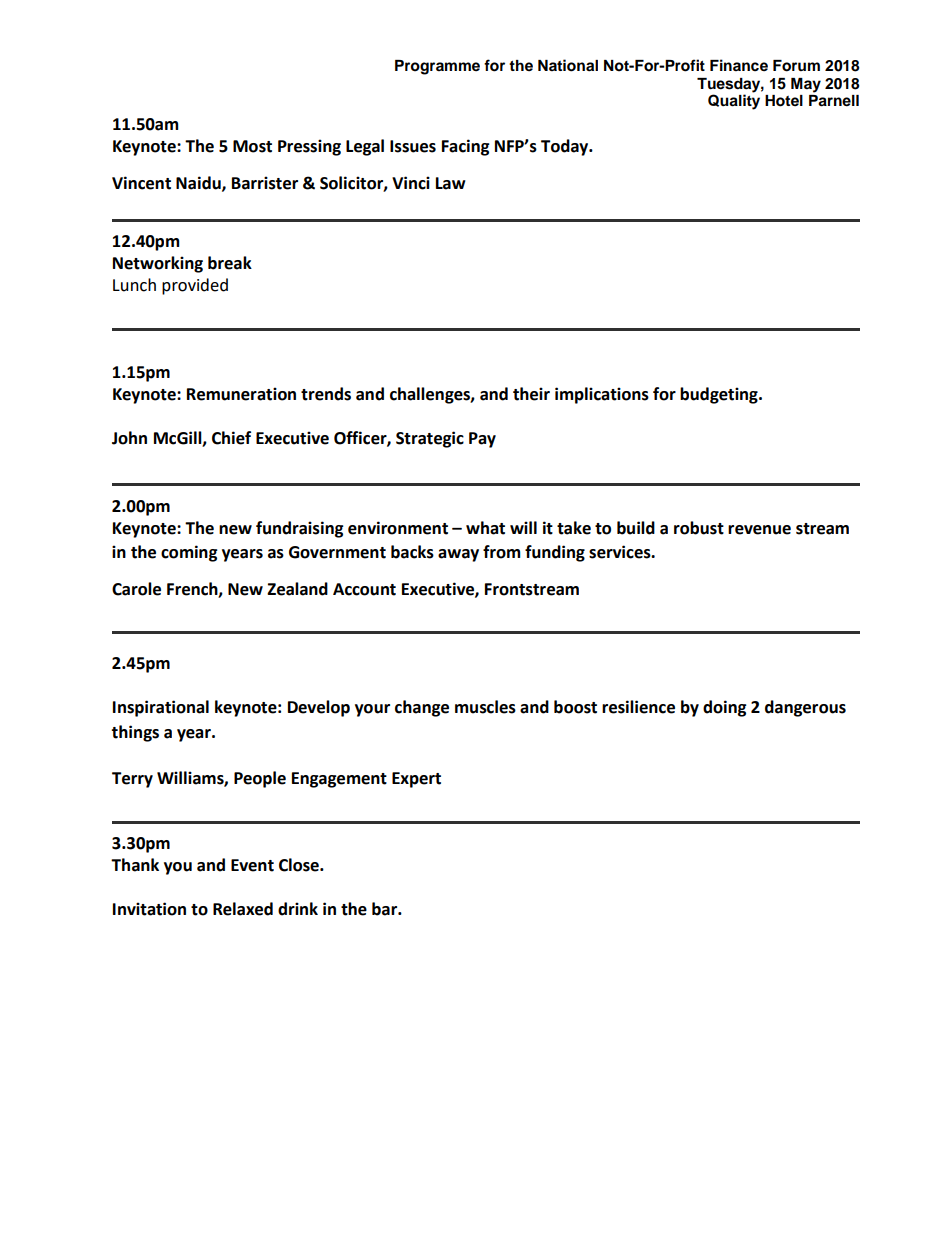  What do you see at coordinates (231, 438) in the document?
I see `Chief` at bounding box center [231, 438].
